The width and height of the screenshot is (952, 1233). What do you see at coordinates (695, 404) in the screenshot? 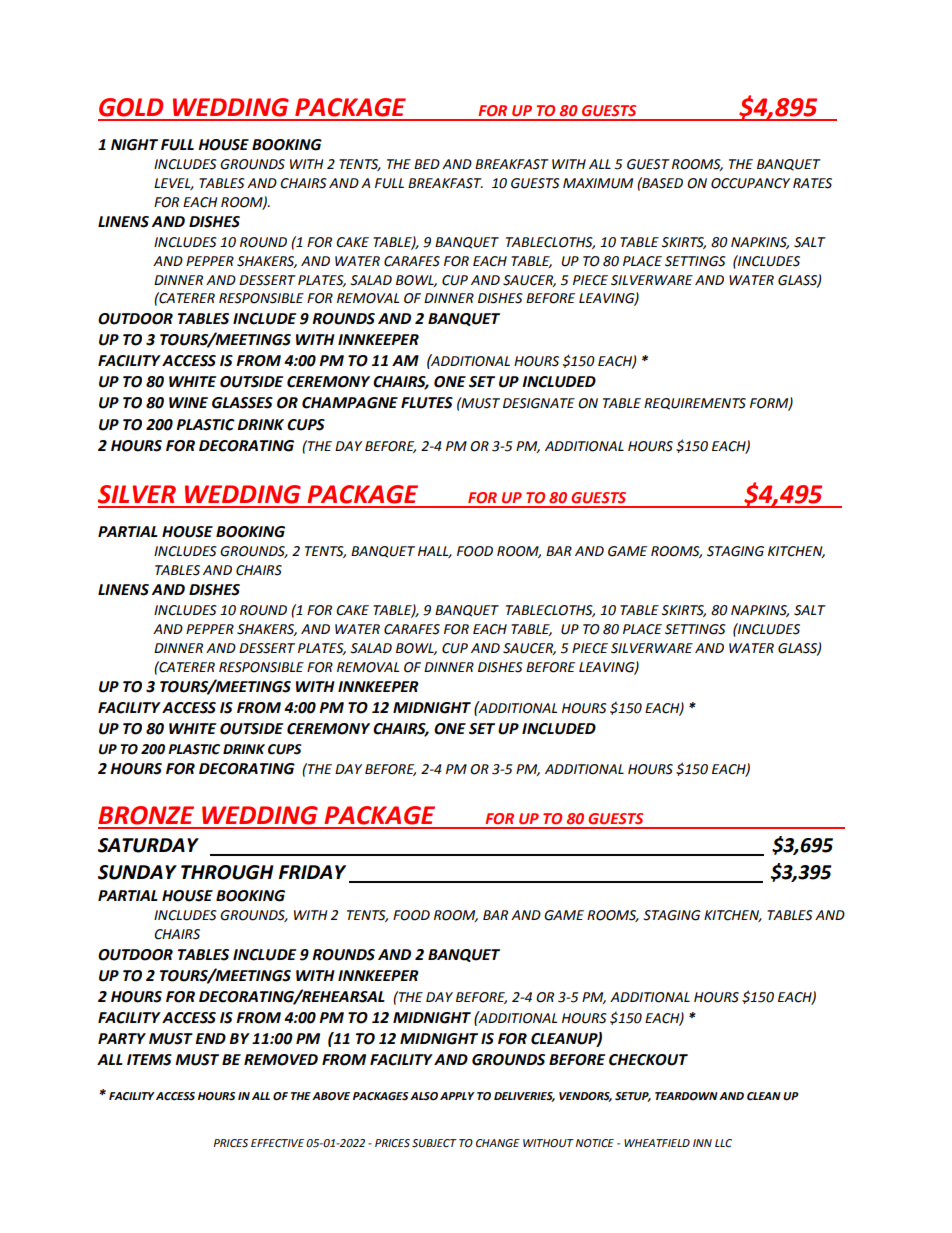
I see `REQUIREMENTS` at bounding box center [695, 404].
